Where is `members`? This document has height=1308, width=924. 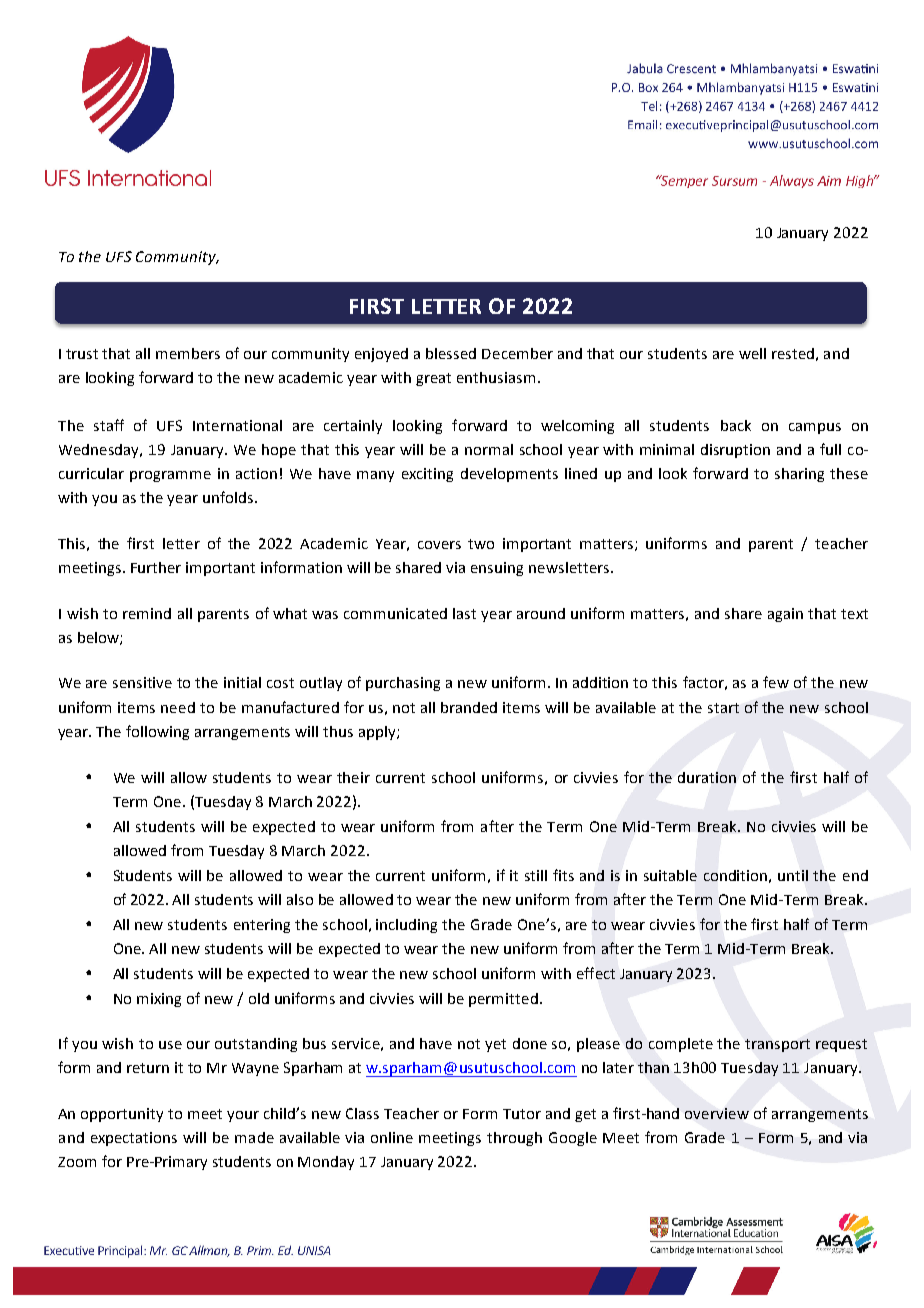
members is located at coordinates (188, 353).
